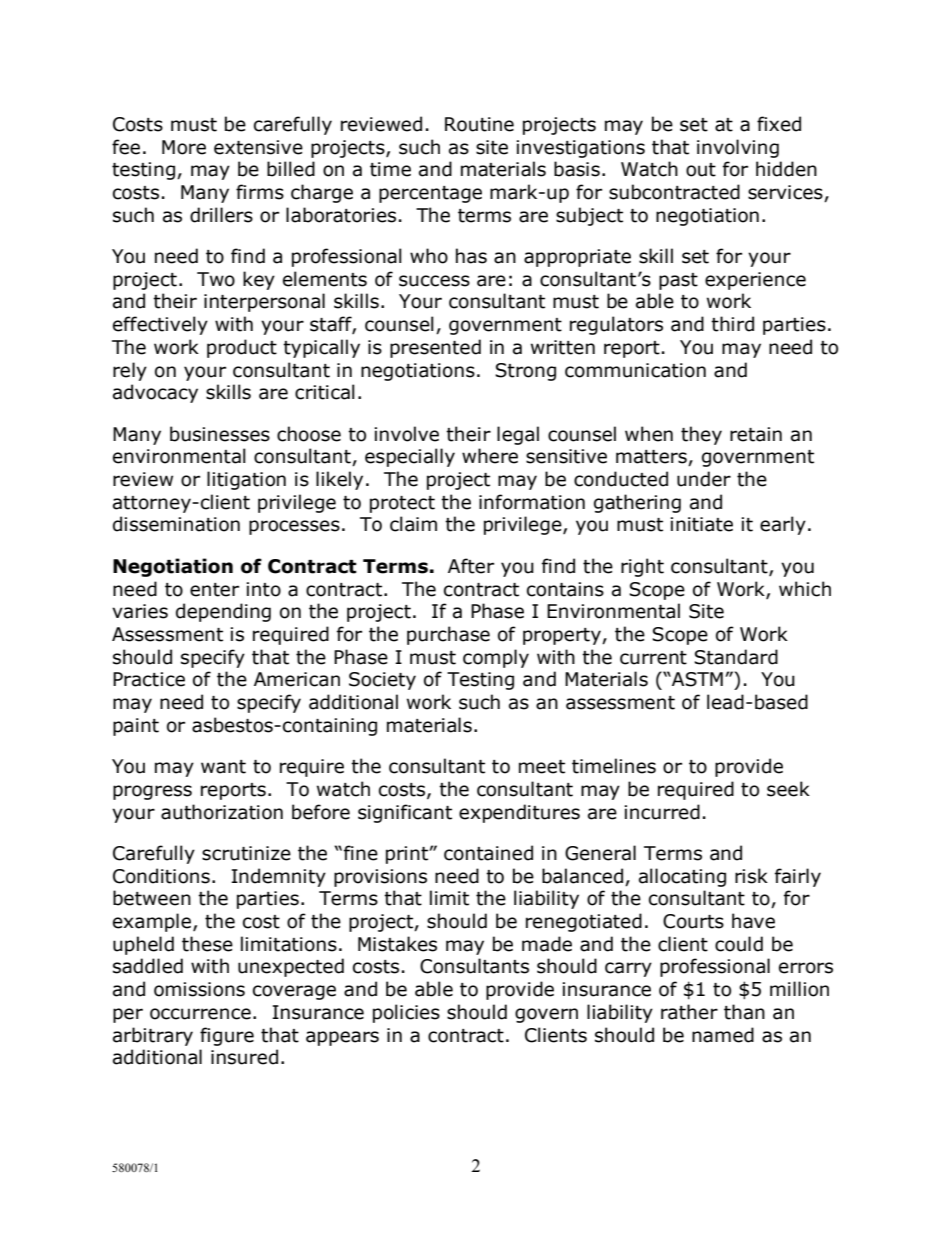 Image resolution: width=952 pixels, height=1233 pixels. Describe the element at coordinates (723, 1035) in the screenshot. I see `named` at that location.
